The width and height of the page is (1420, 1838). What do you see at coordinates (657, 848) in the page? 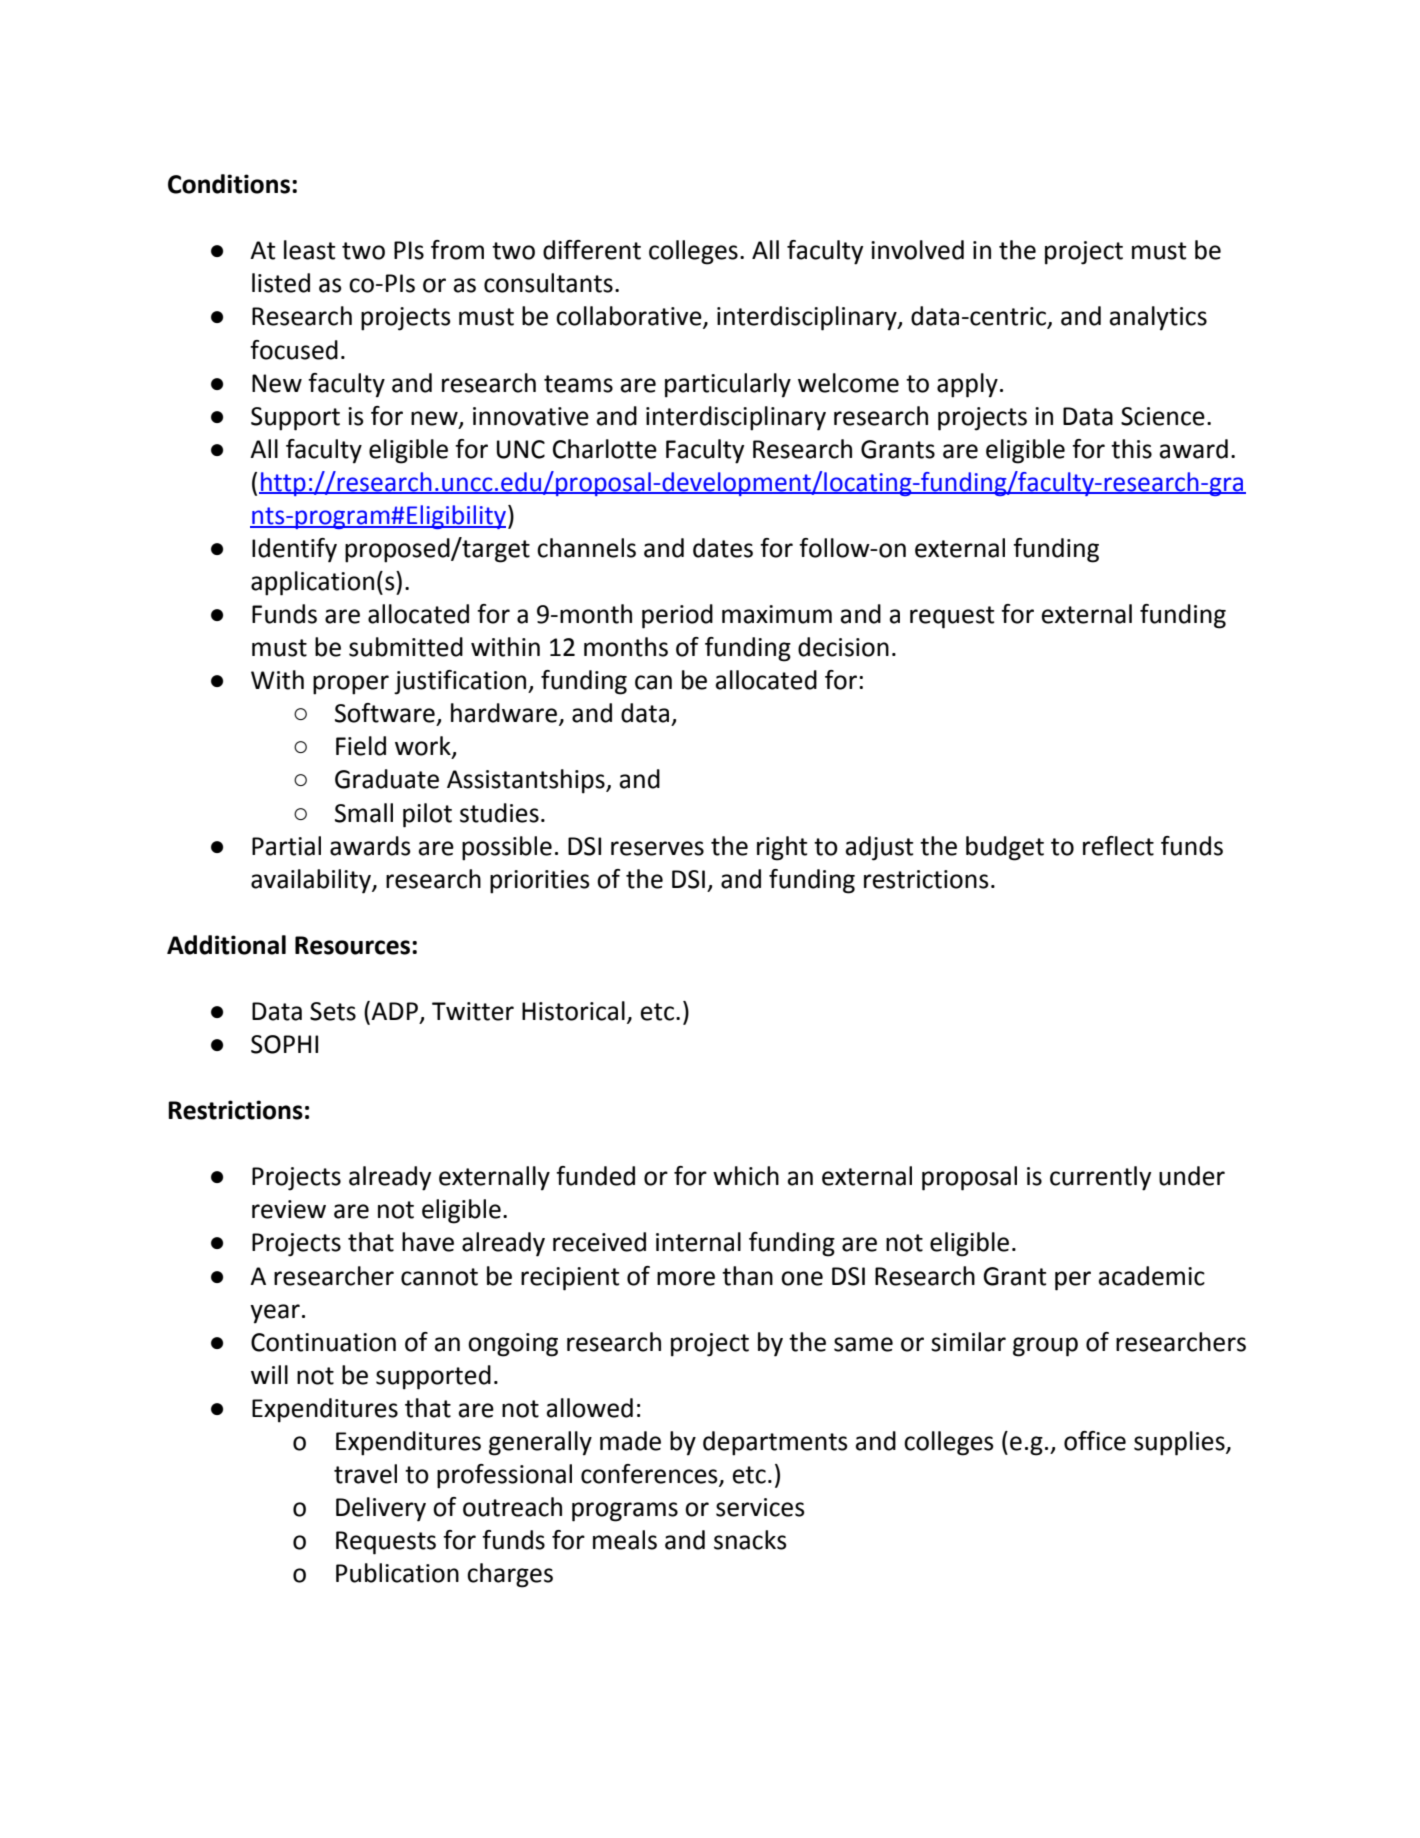
I see `reserves` at bounding box center [657, 848].
